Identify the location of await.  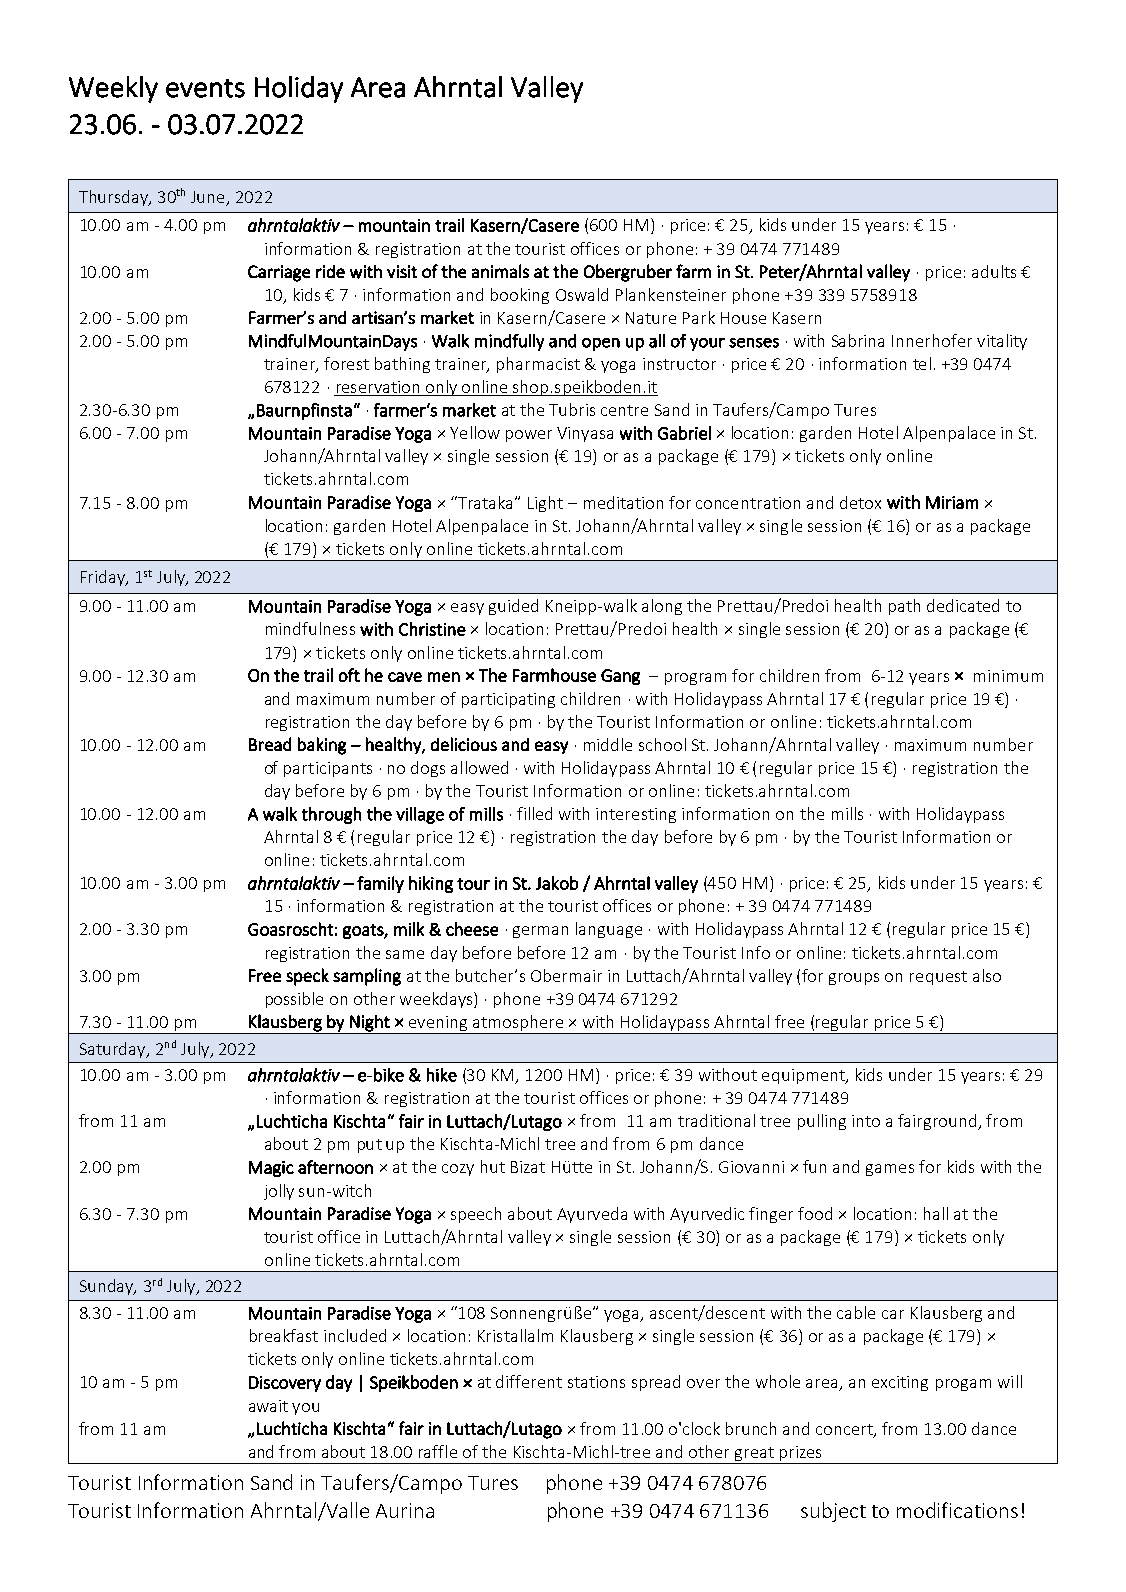
(268, 1406).
